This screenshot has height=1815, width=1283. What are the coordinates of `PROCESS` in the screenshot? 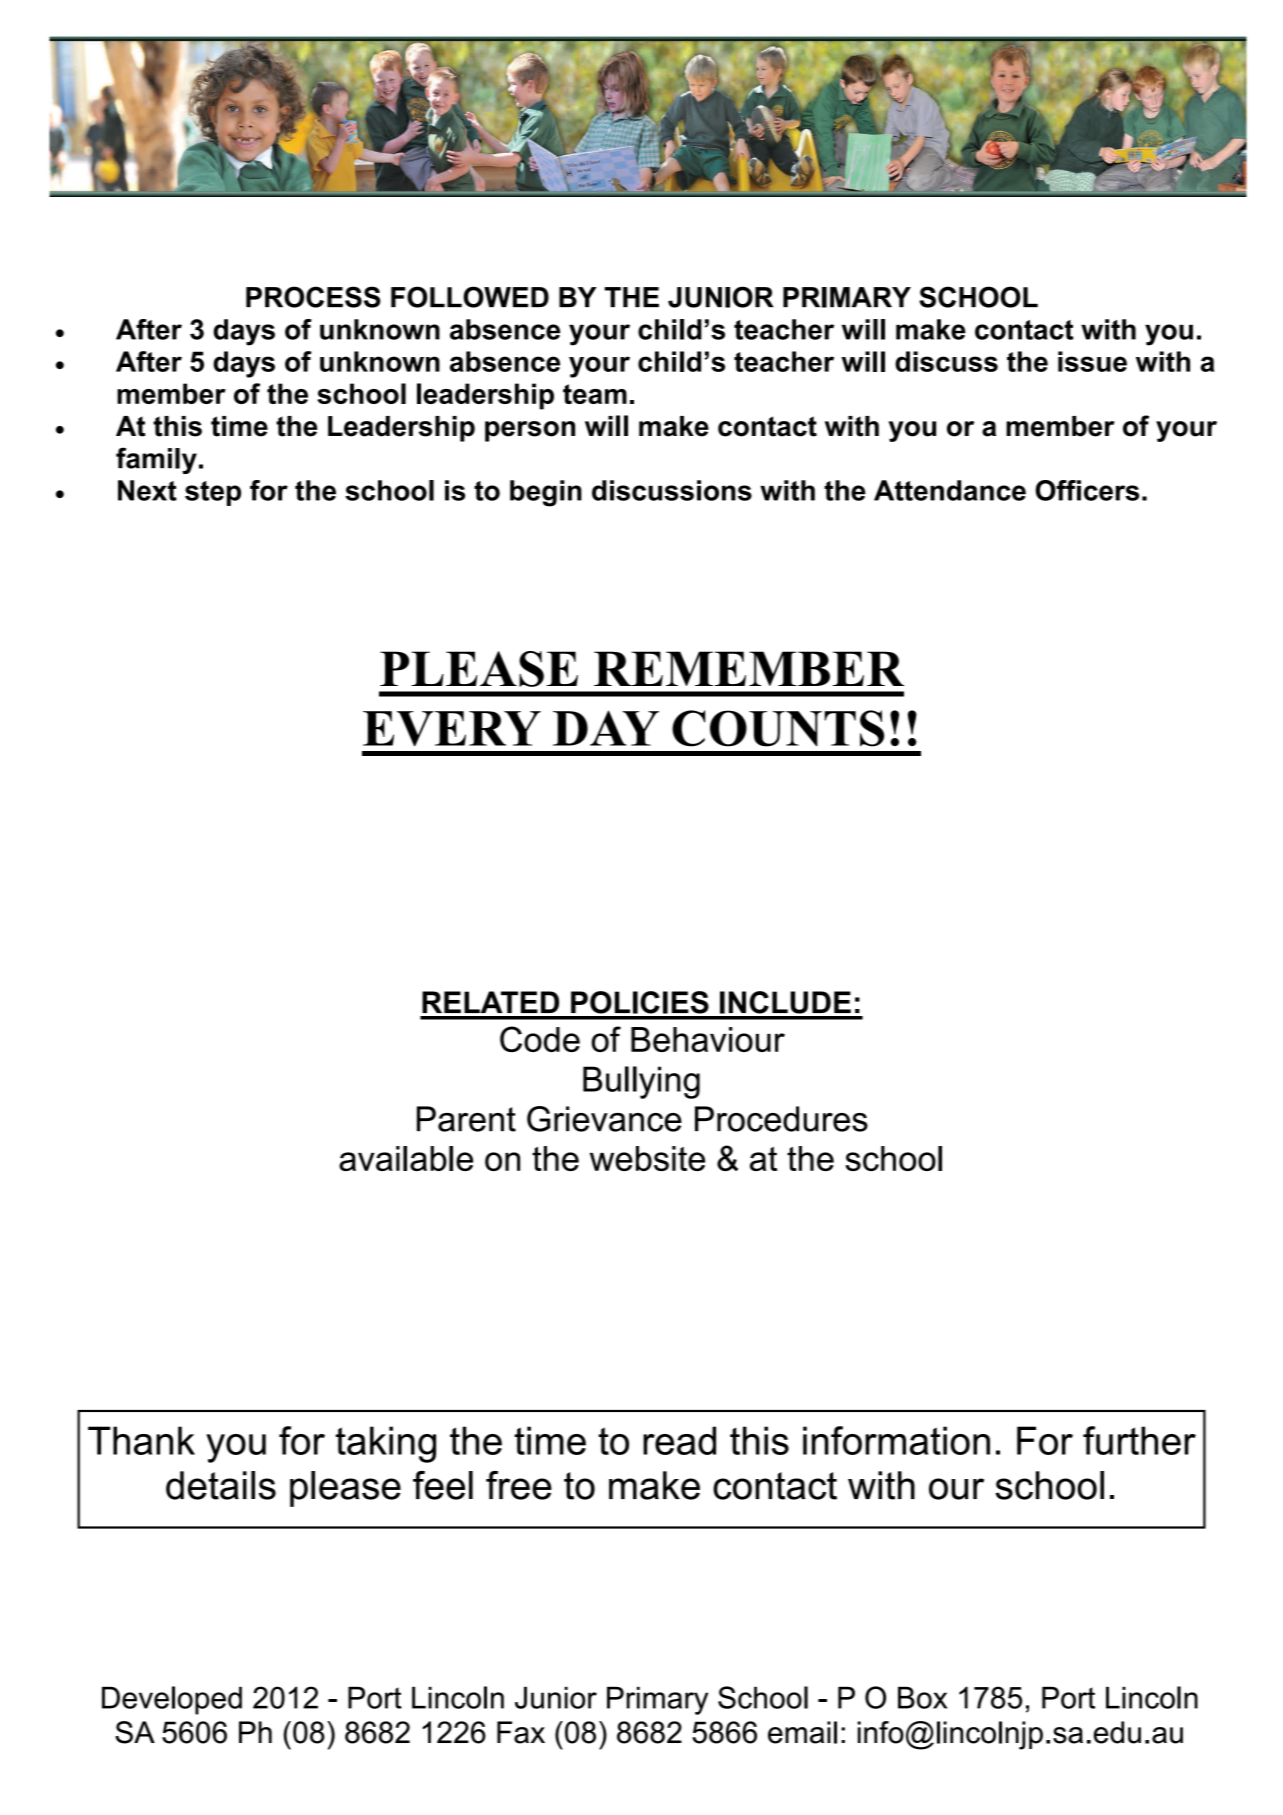 It's located at (313, 297).
